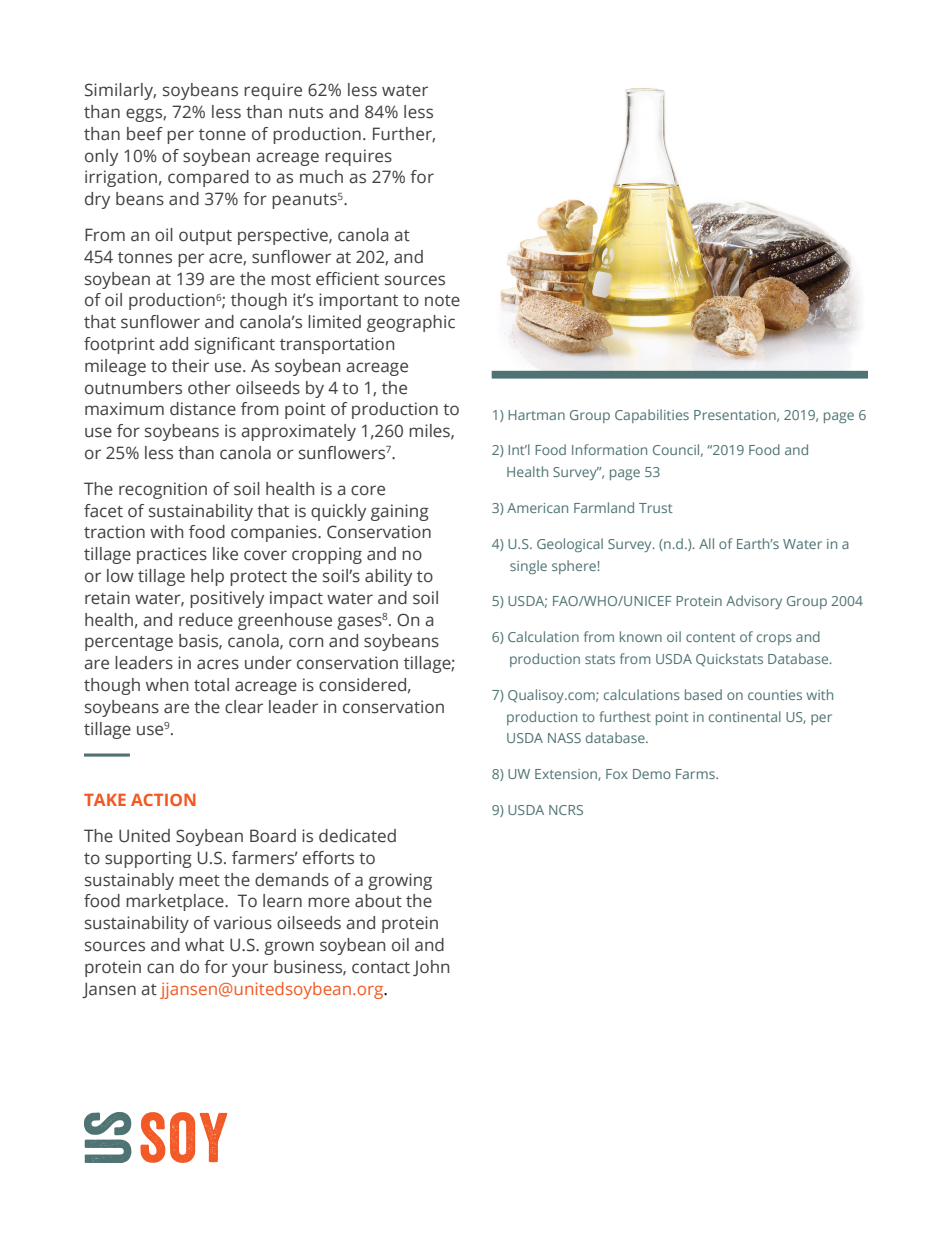  What do you see at coordinates (400, 512) in the document?
I see `gaining` at bounding box center [400, 512].
